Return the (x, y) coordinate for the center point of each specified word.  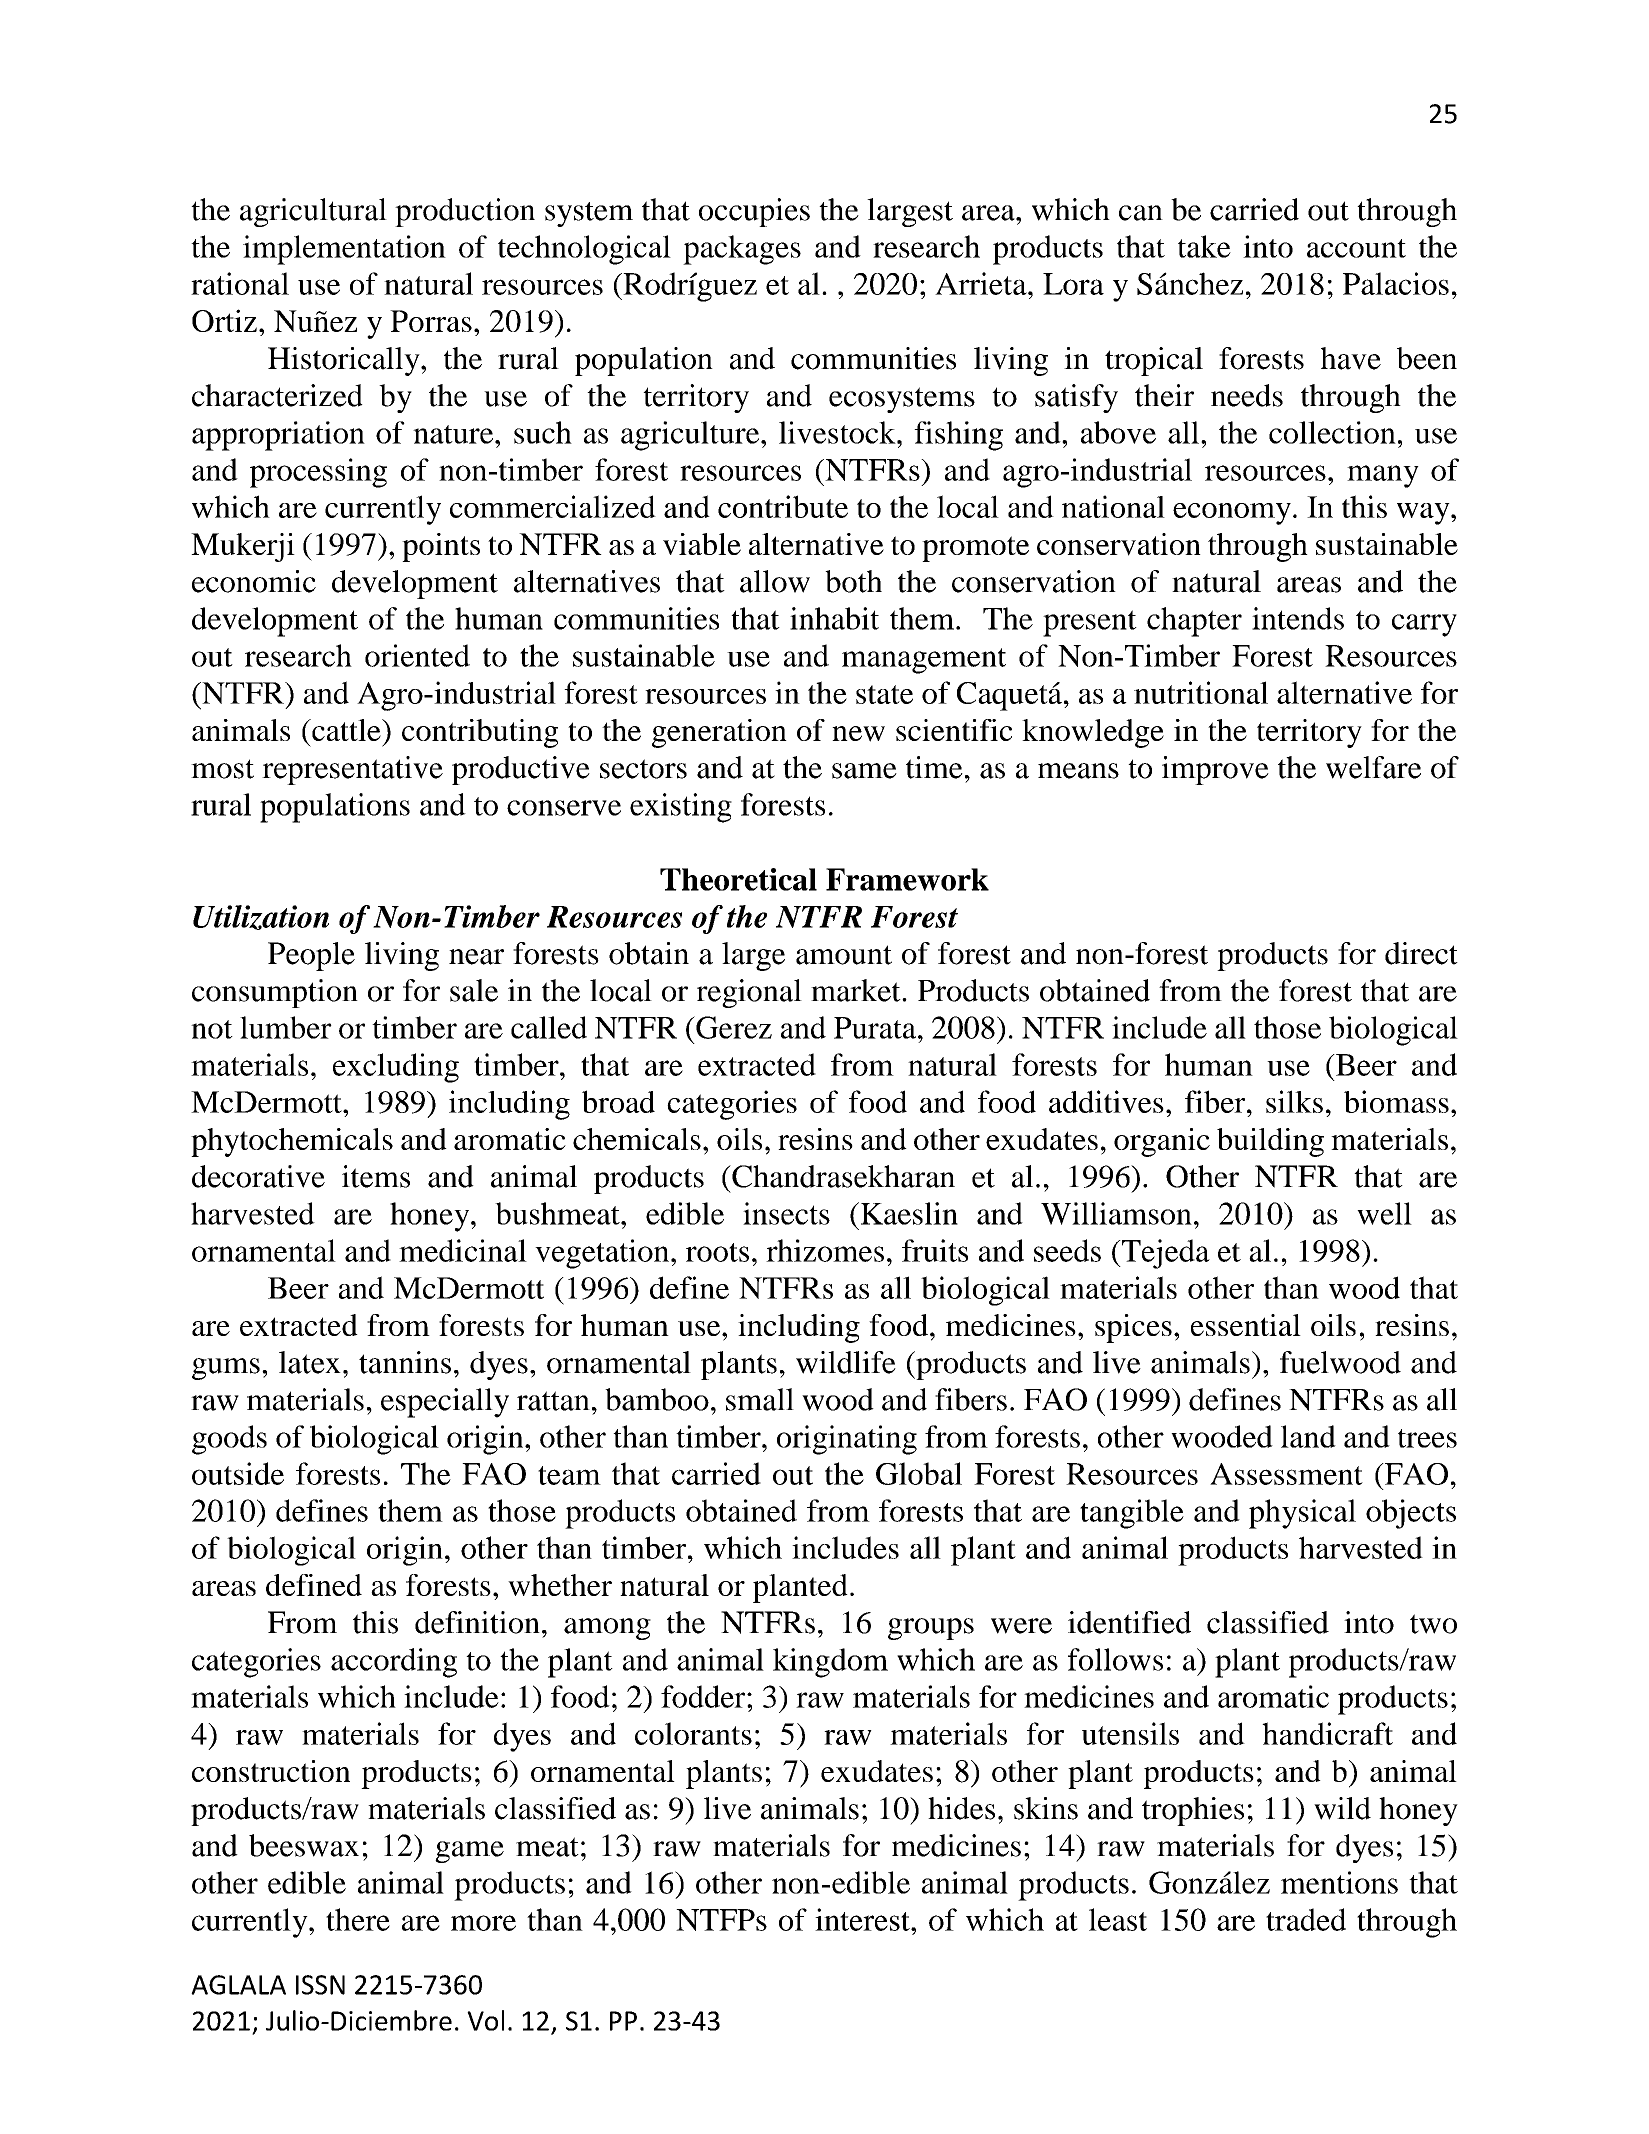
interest (863, 1919)
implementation (344, 250)
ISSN (320, 1985)
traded (1306, 1919)
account (1356, 248)
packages (742, 250)
